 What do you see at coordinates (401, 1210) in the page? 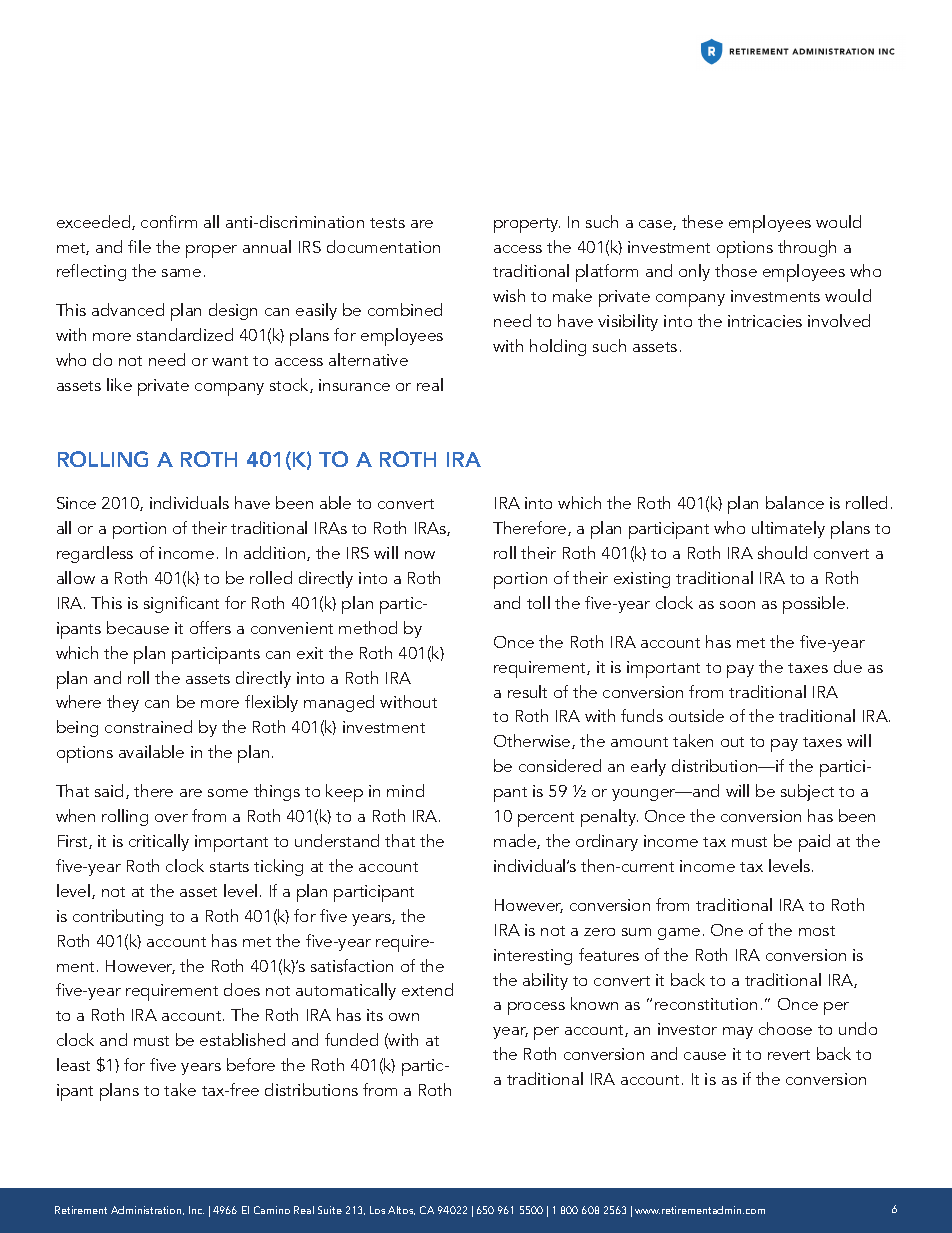
I see `Altos` at bounding box center [401, 1210].
